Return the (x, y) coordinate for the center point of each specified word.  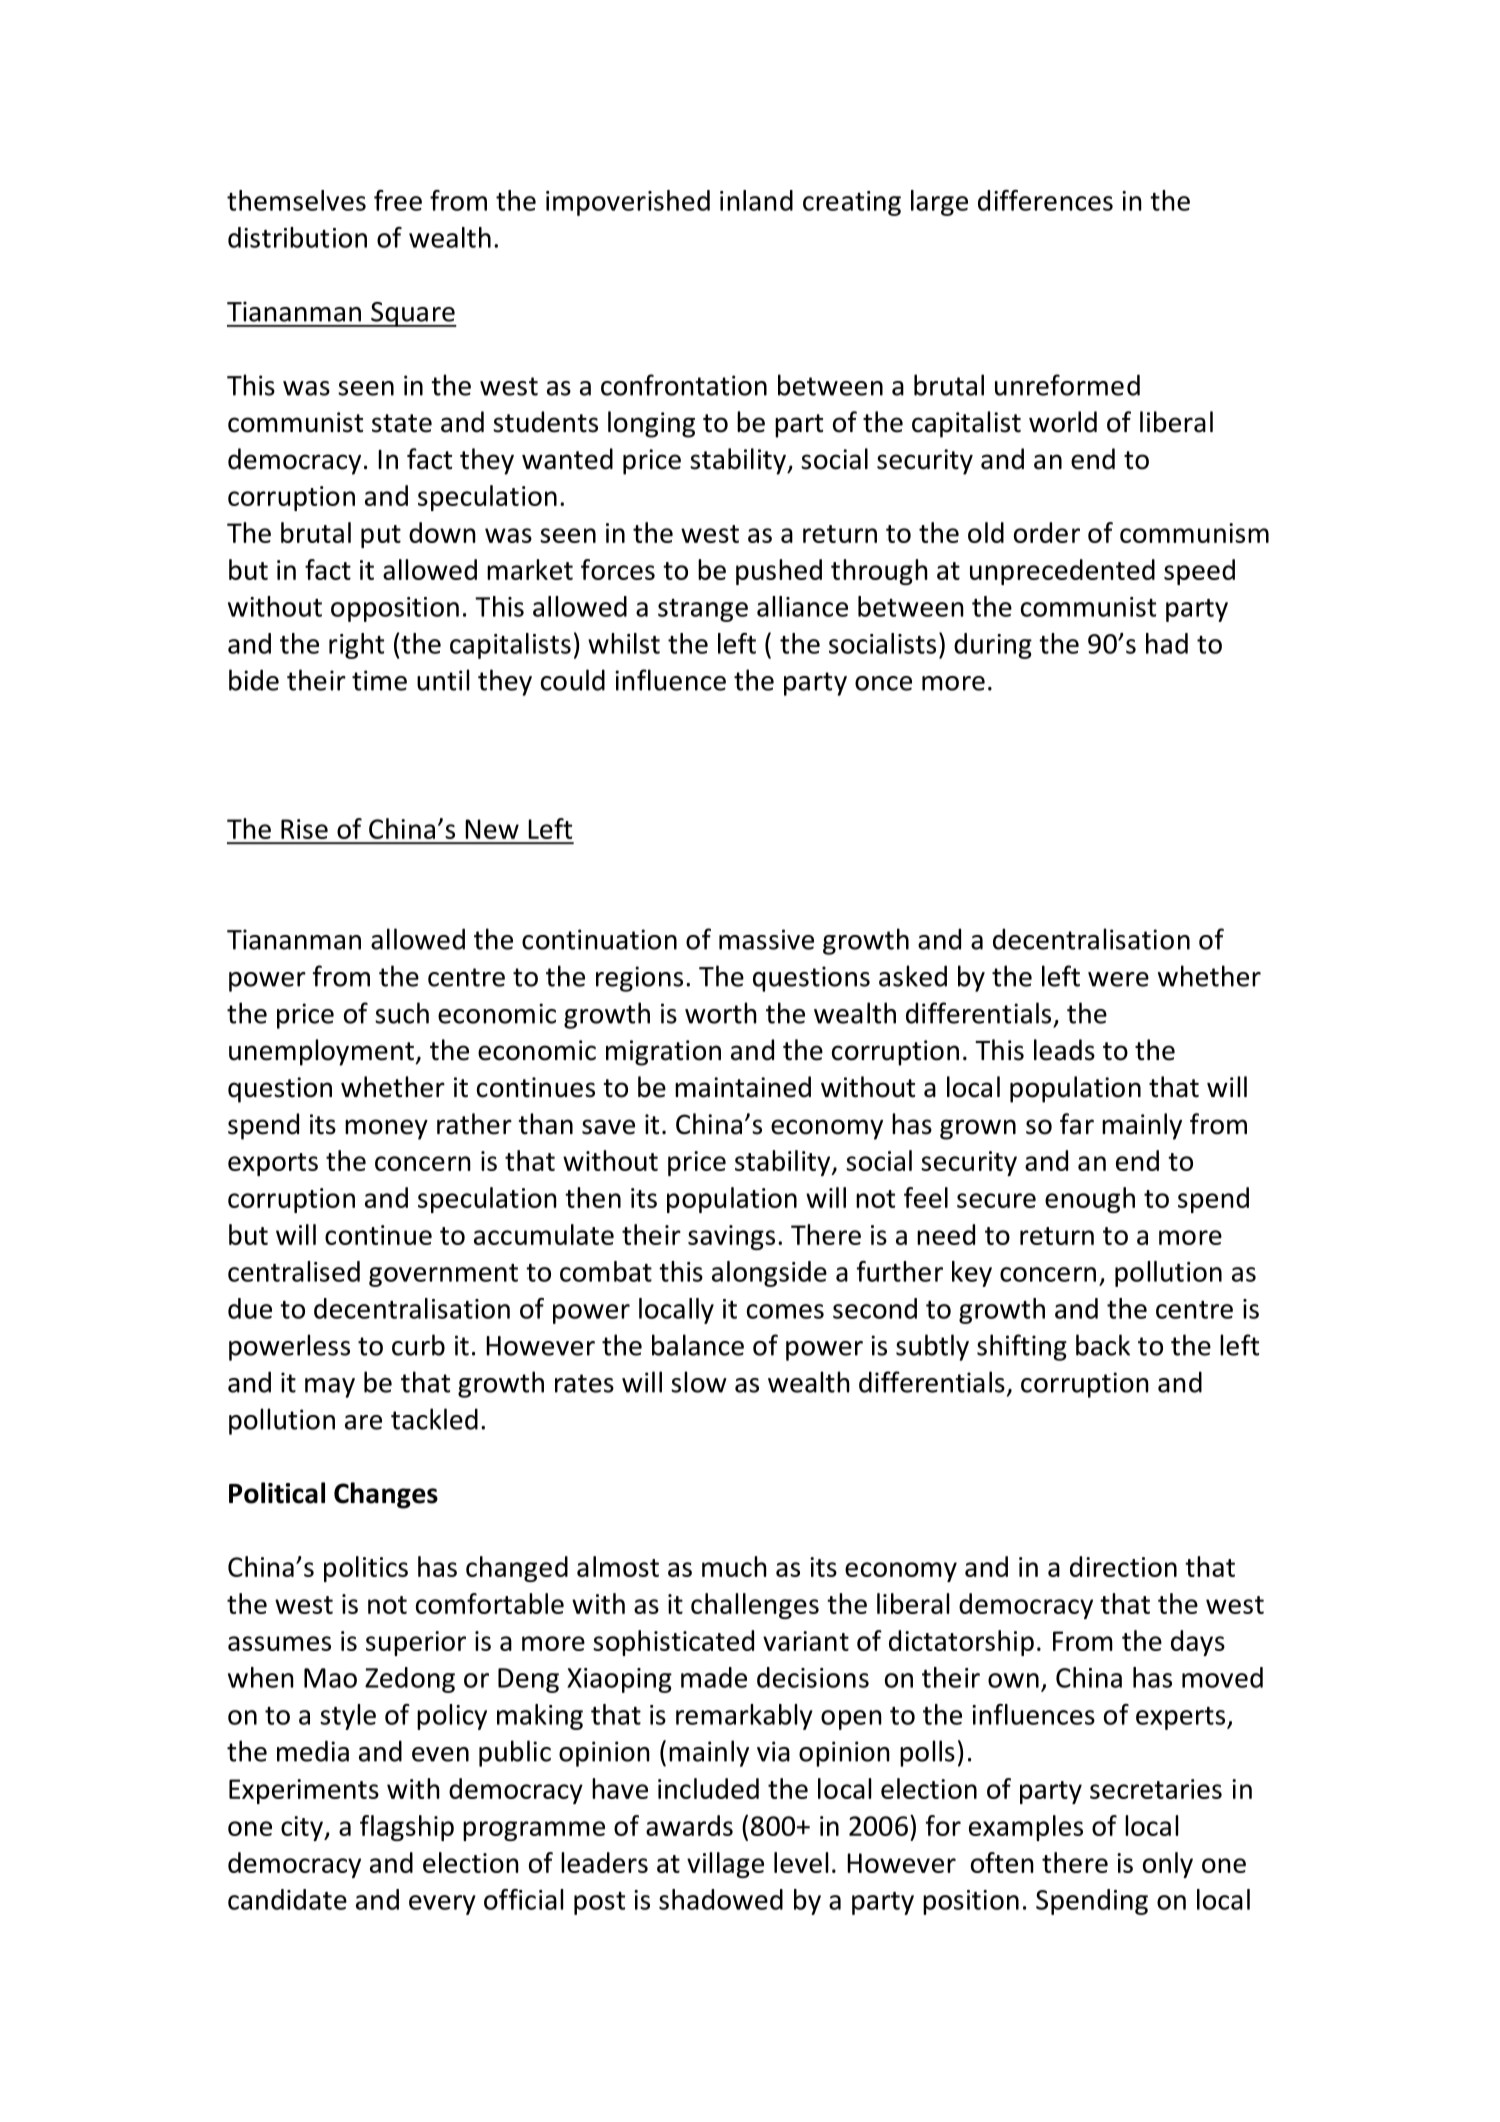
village (725, 1865)
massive (766, 939)
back (1103, 1345)
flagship (407, 1828)
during (993, 646)
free (398, 200)
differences (1045, 200)
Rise (304, 829)
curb (418, 1345)
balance (698, 1345)
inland (756, 200)
